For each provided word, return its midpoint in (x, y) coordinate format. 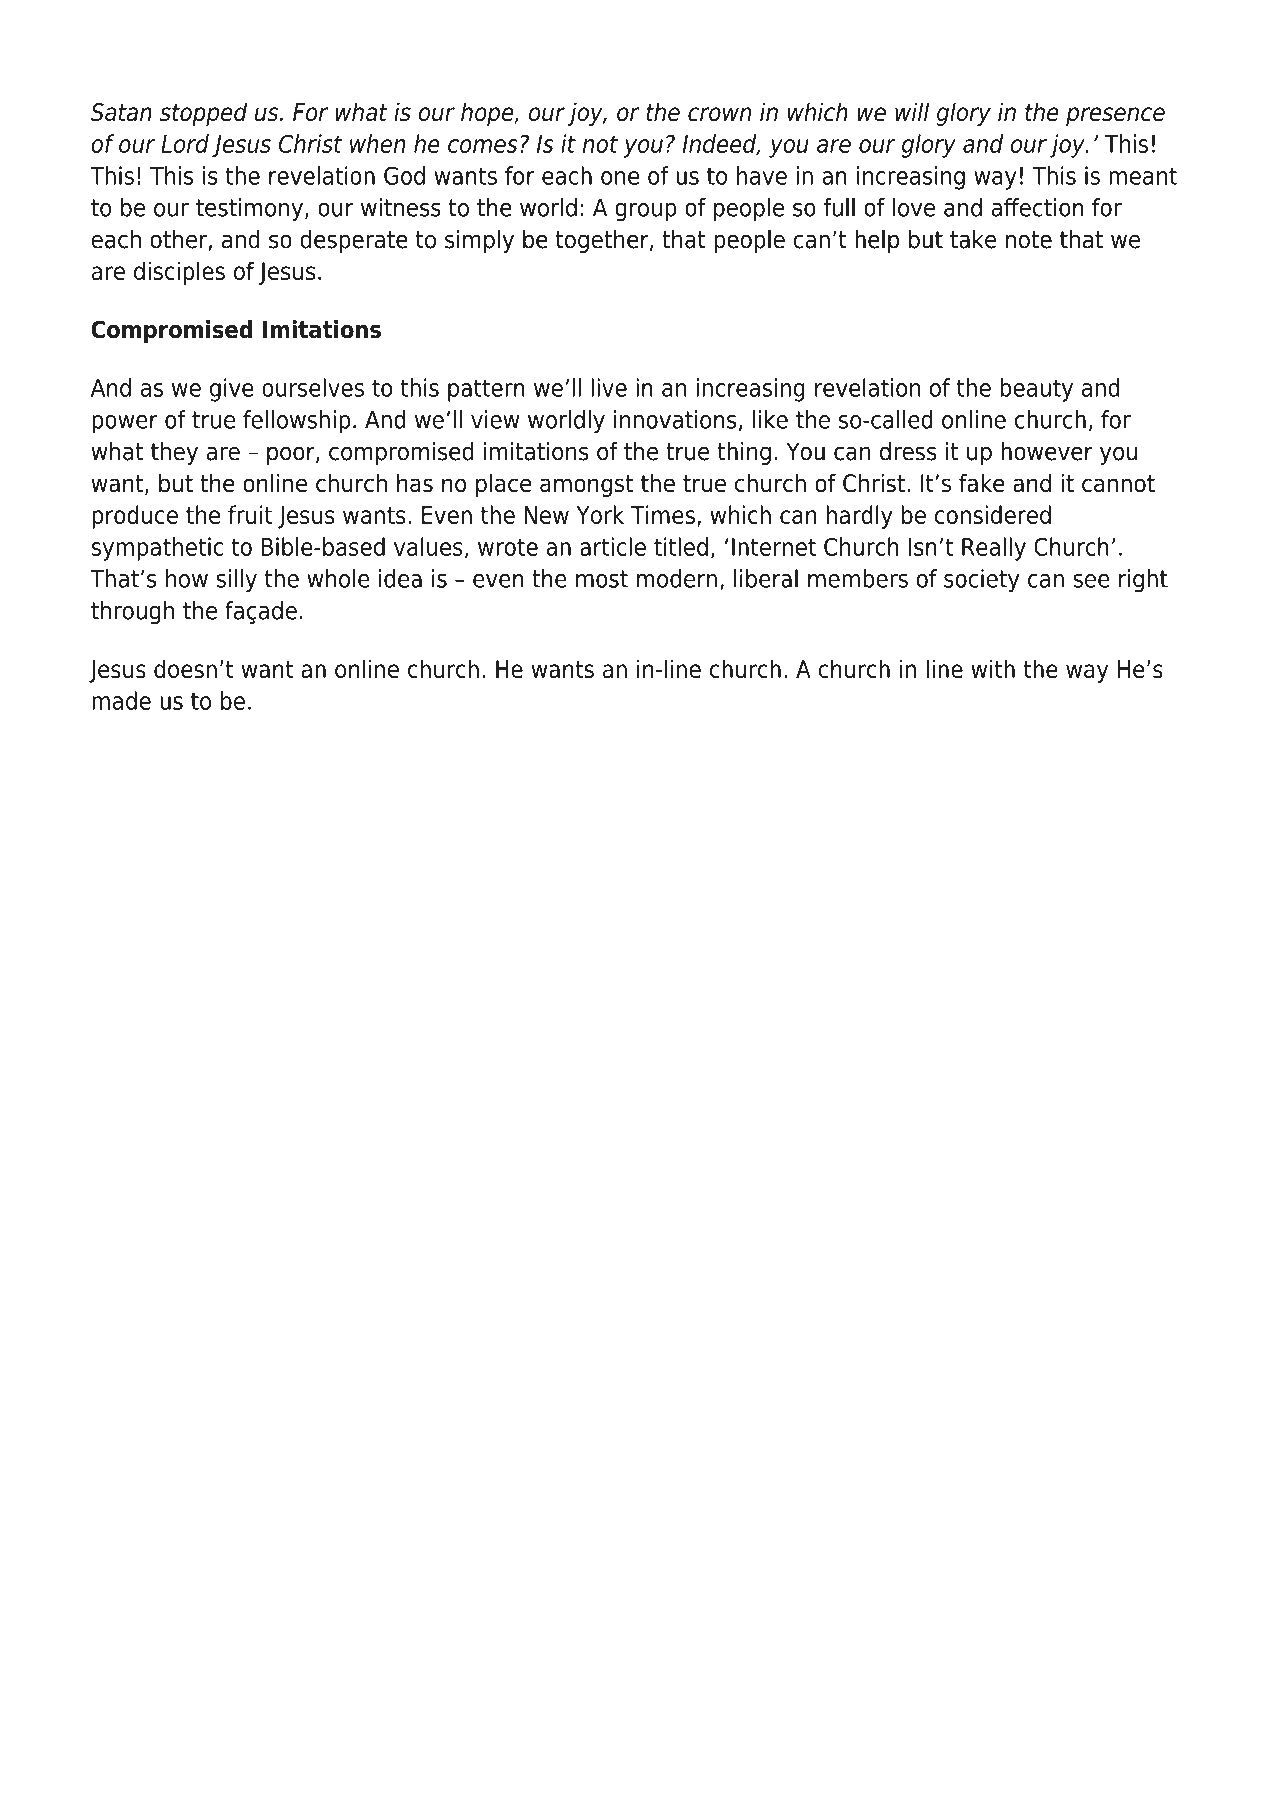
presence (1115, 116)
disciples (179, 273)
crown (719, 114)
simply (479, 241)
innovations (675, 419)
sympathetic (157, 549)
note (1029, 240)
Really (994, 549)
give (232, 390)
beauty (1036, 390)
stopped (203, 114)
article (613, 546)
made (121, 700)
